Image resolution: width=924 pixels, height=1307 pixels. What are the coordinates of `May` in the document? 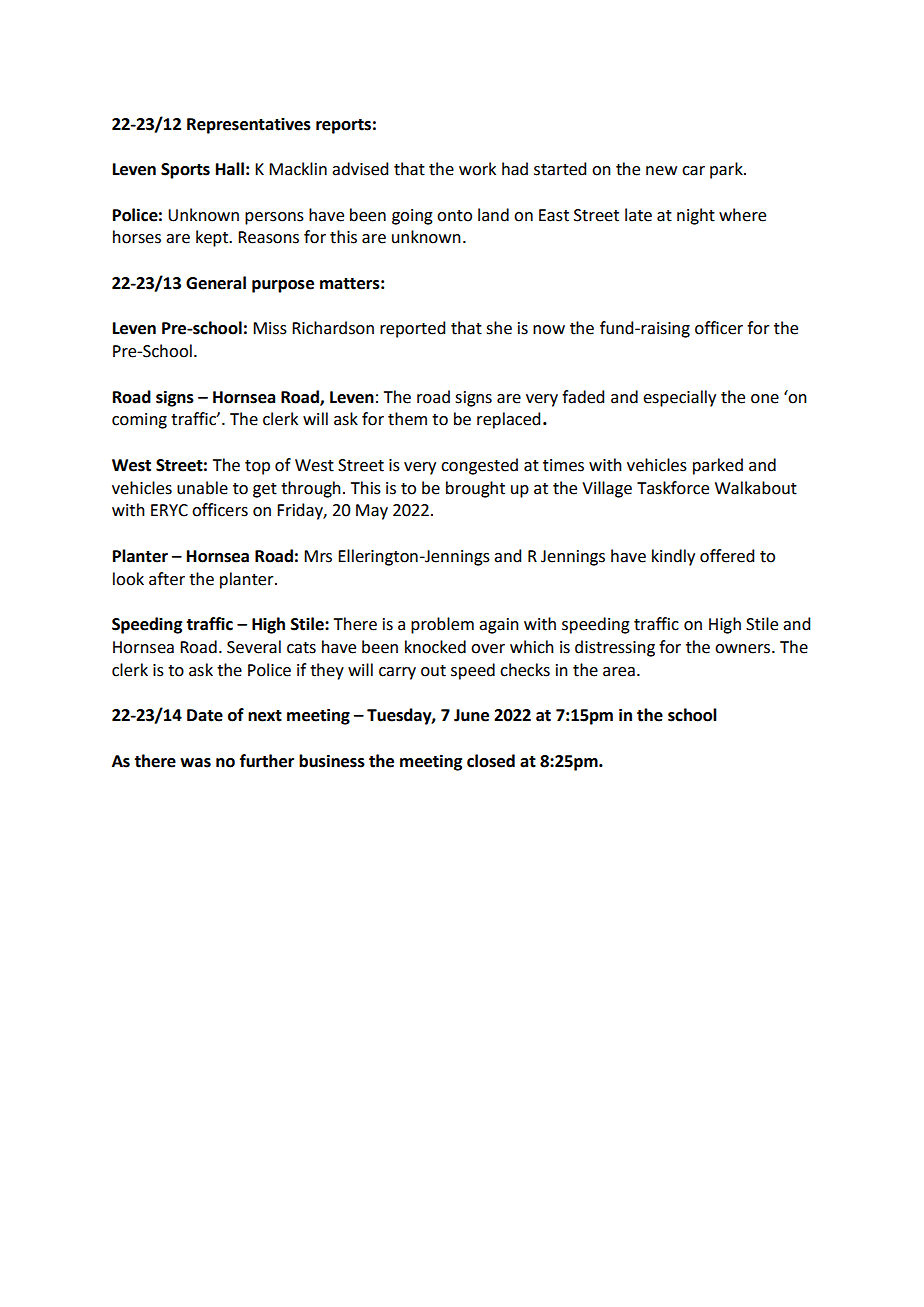 It's located at (372, 512).
